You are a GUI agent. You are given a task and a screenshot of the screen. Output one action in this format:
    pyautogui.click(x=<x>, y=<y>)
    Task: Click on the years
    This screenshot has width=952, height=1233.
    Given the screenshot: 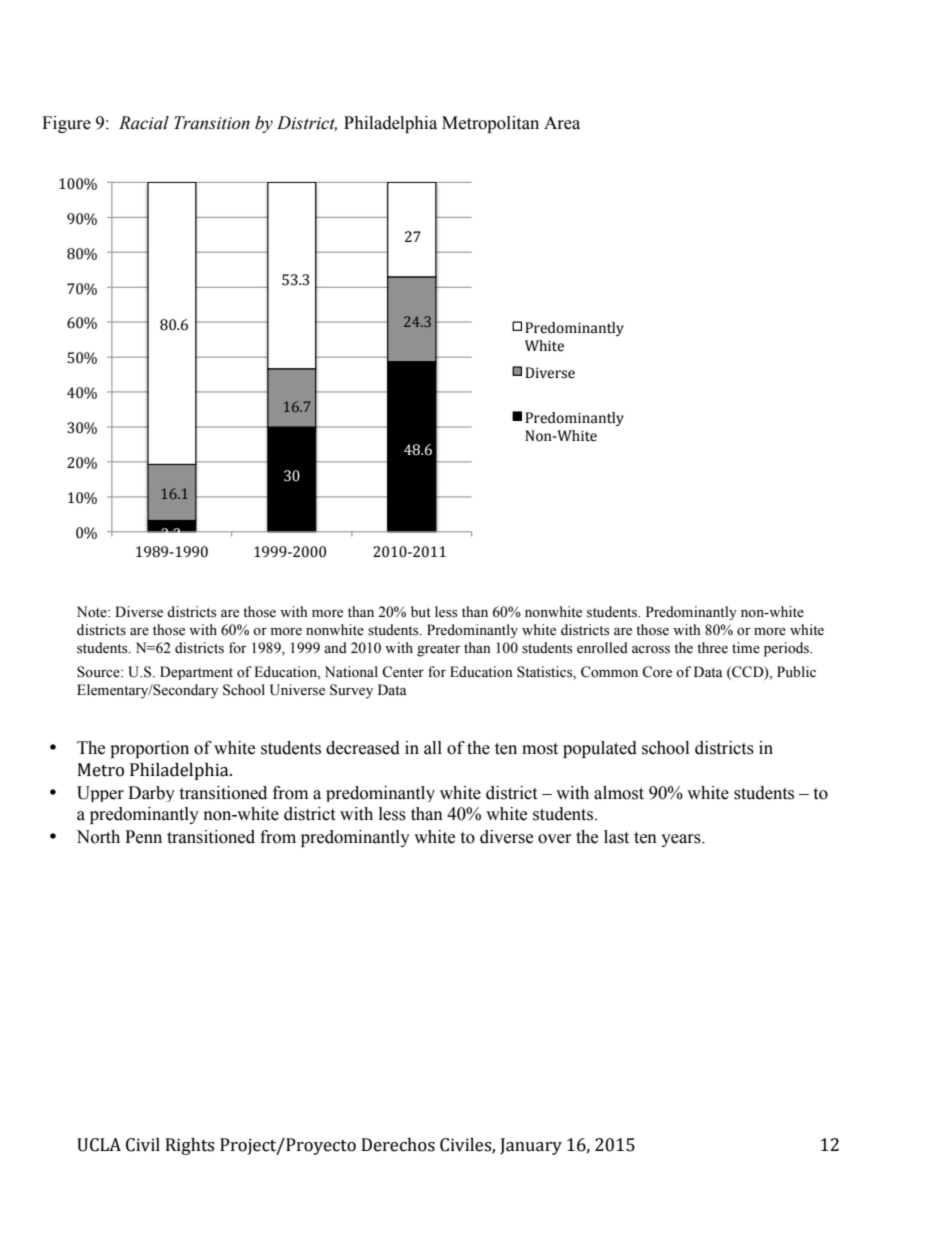 What is the action you would take?
    pyautogui.click(x=682, y=840)
